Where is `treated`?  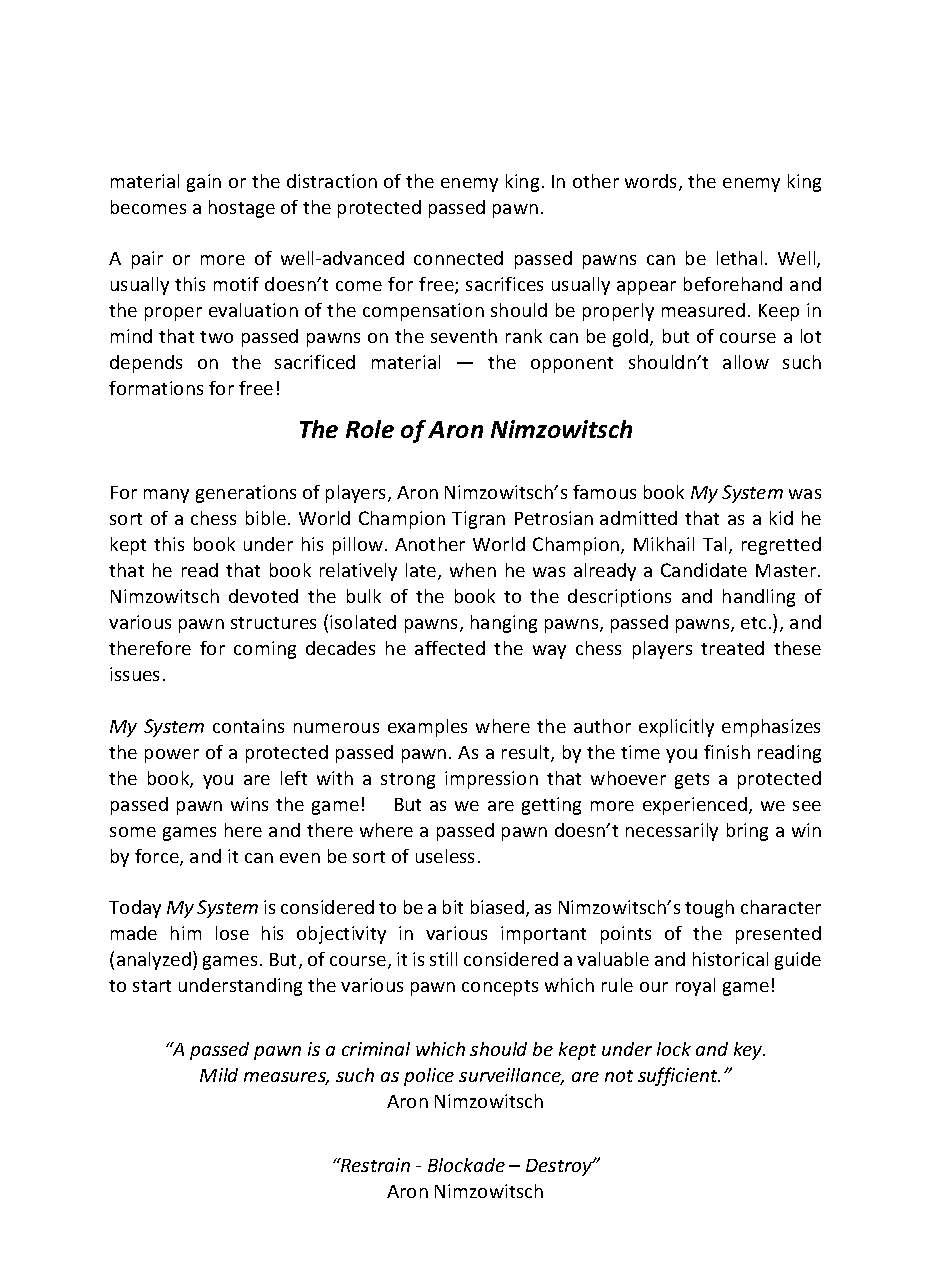 treated is located at coordinates (732, 648).
